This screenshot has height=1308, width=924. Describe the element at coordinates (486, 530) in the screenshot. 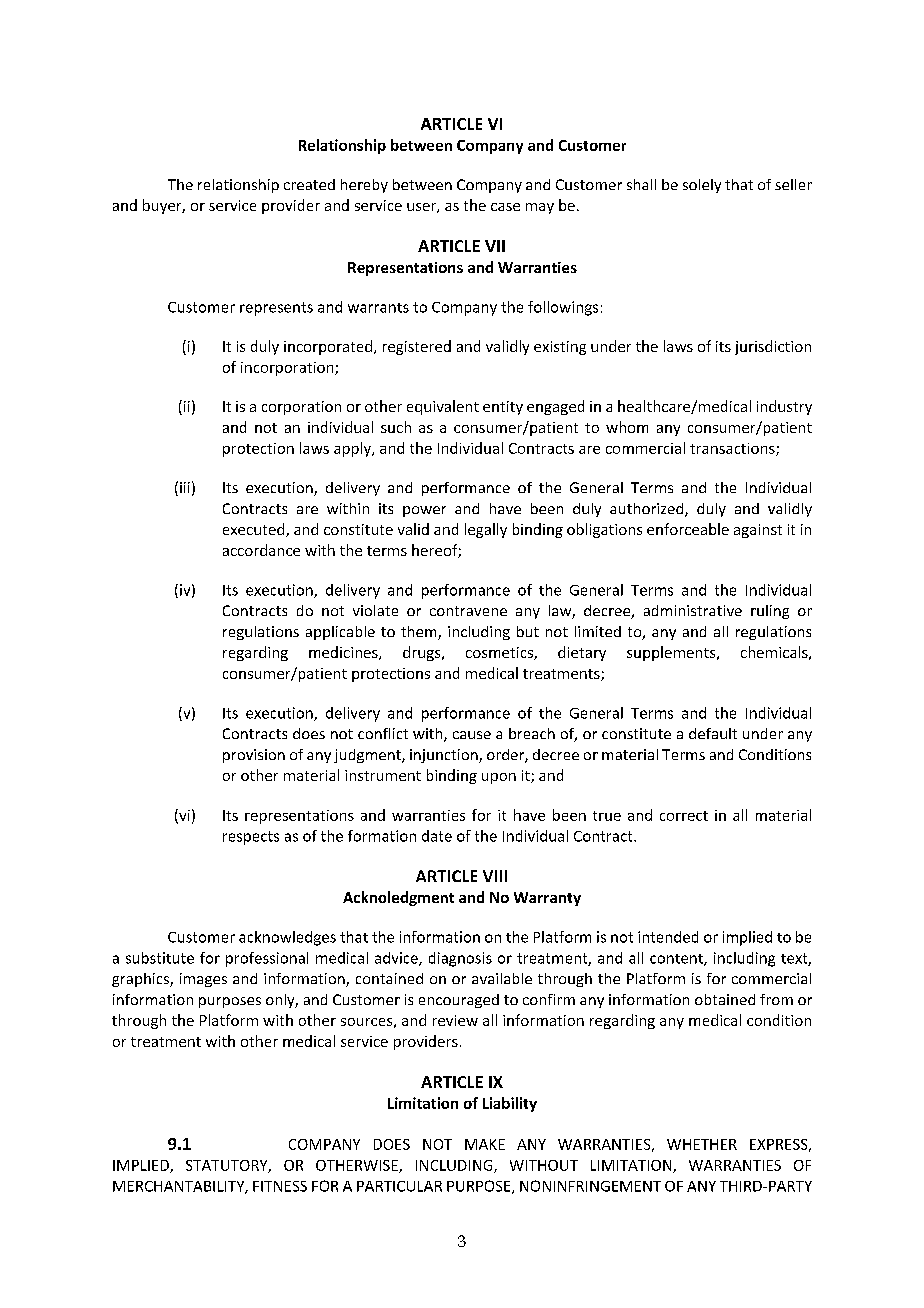

I see `legally` at that location.
